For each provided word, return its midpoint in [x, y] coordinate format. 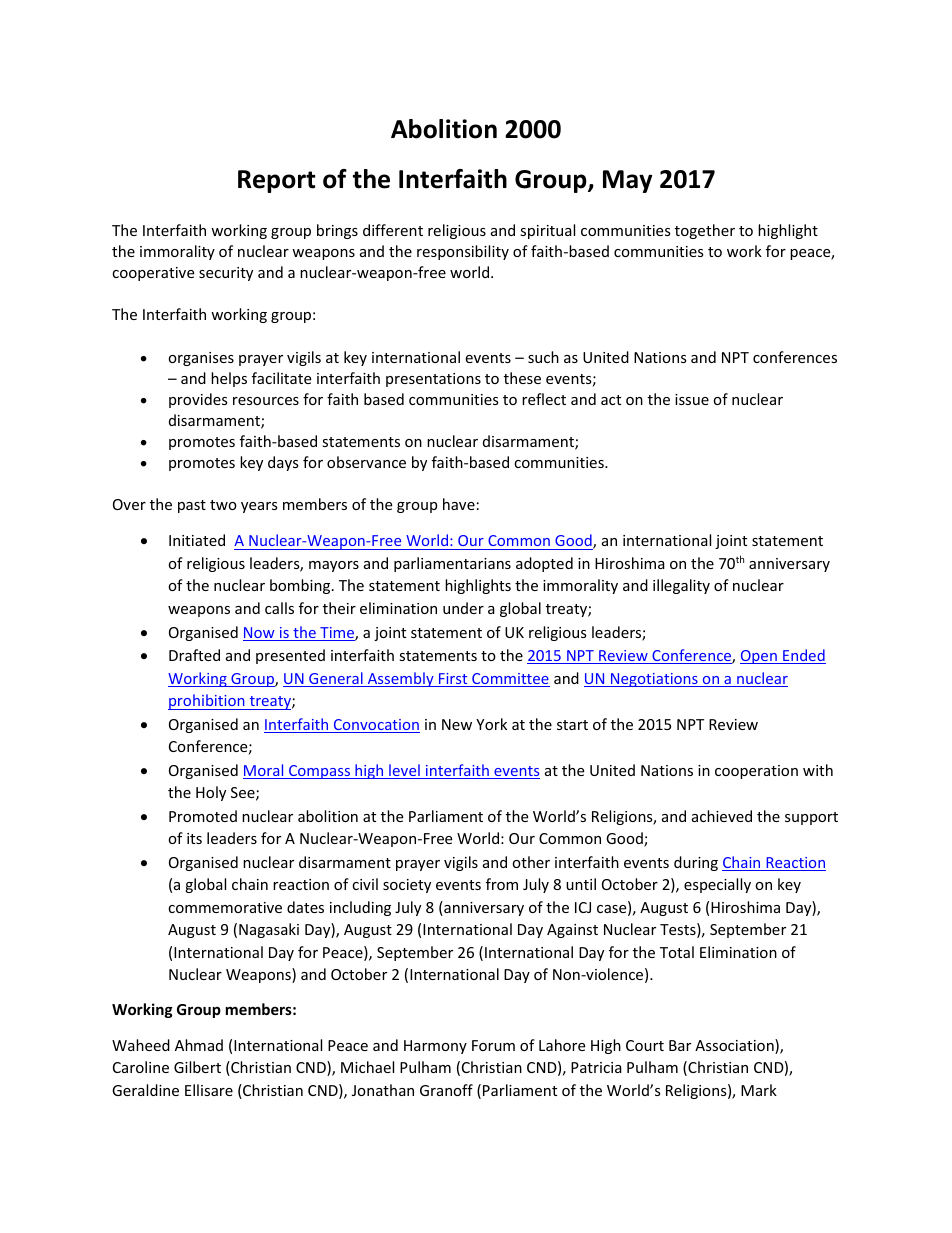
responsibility [463, 252]
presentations [433, 380]
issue [692, 399]
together [705, 231]
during [696, 863]
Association [735, 1046]
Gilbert [197, 1067]
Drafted [194, 655]
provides [198, 400]
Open [759, 657]
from [502, 884]
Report [276, 181]
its [194, 838]
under [463, 608]
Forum [493, 1045]
